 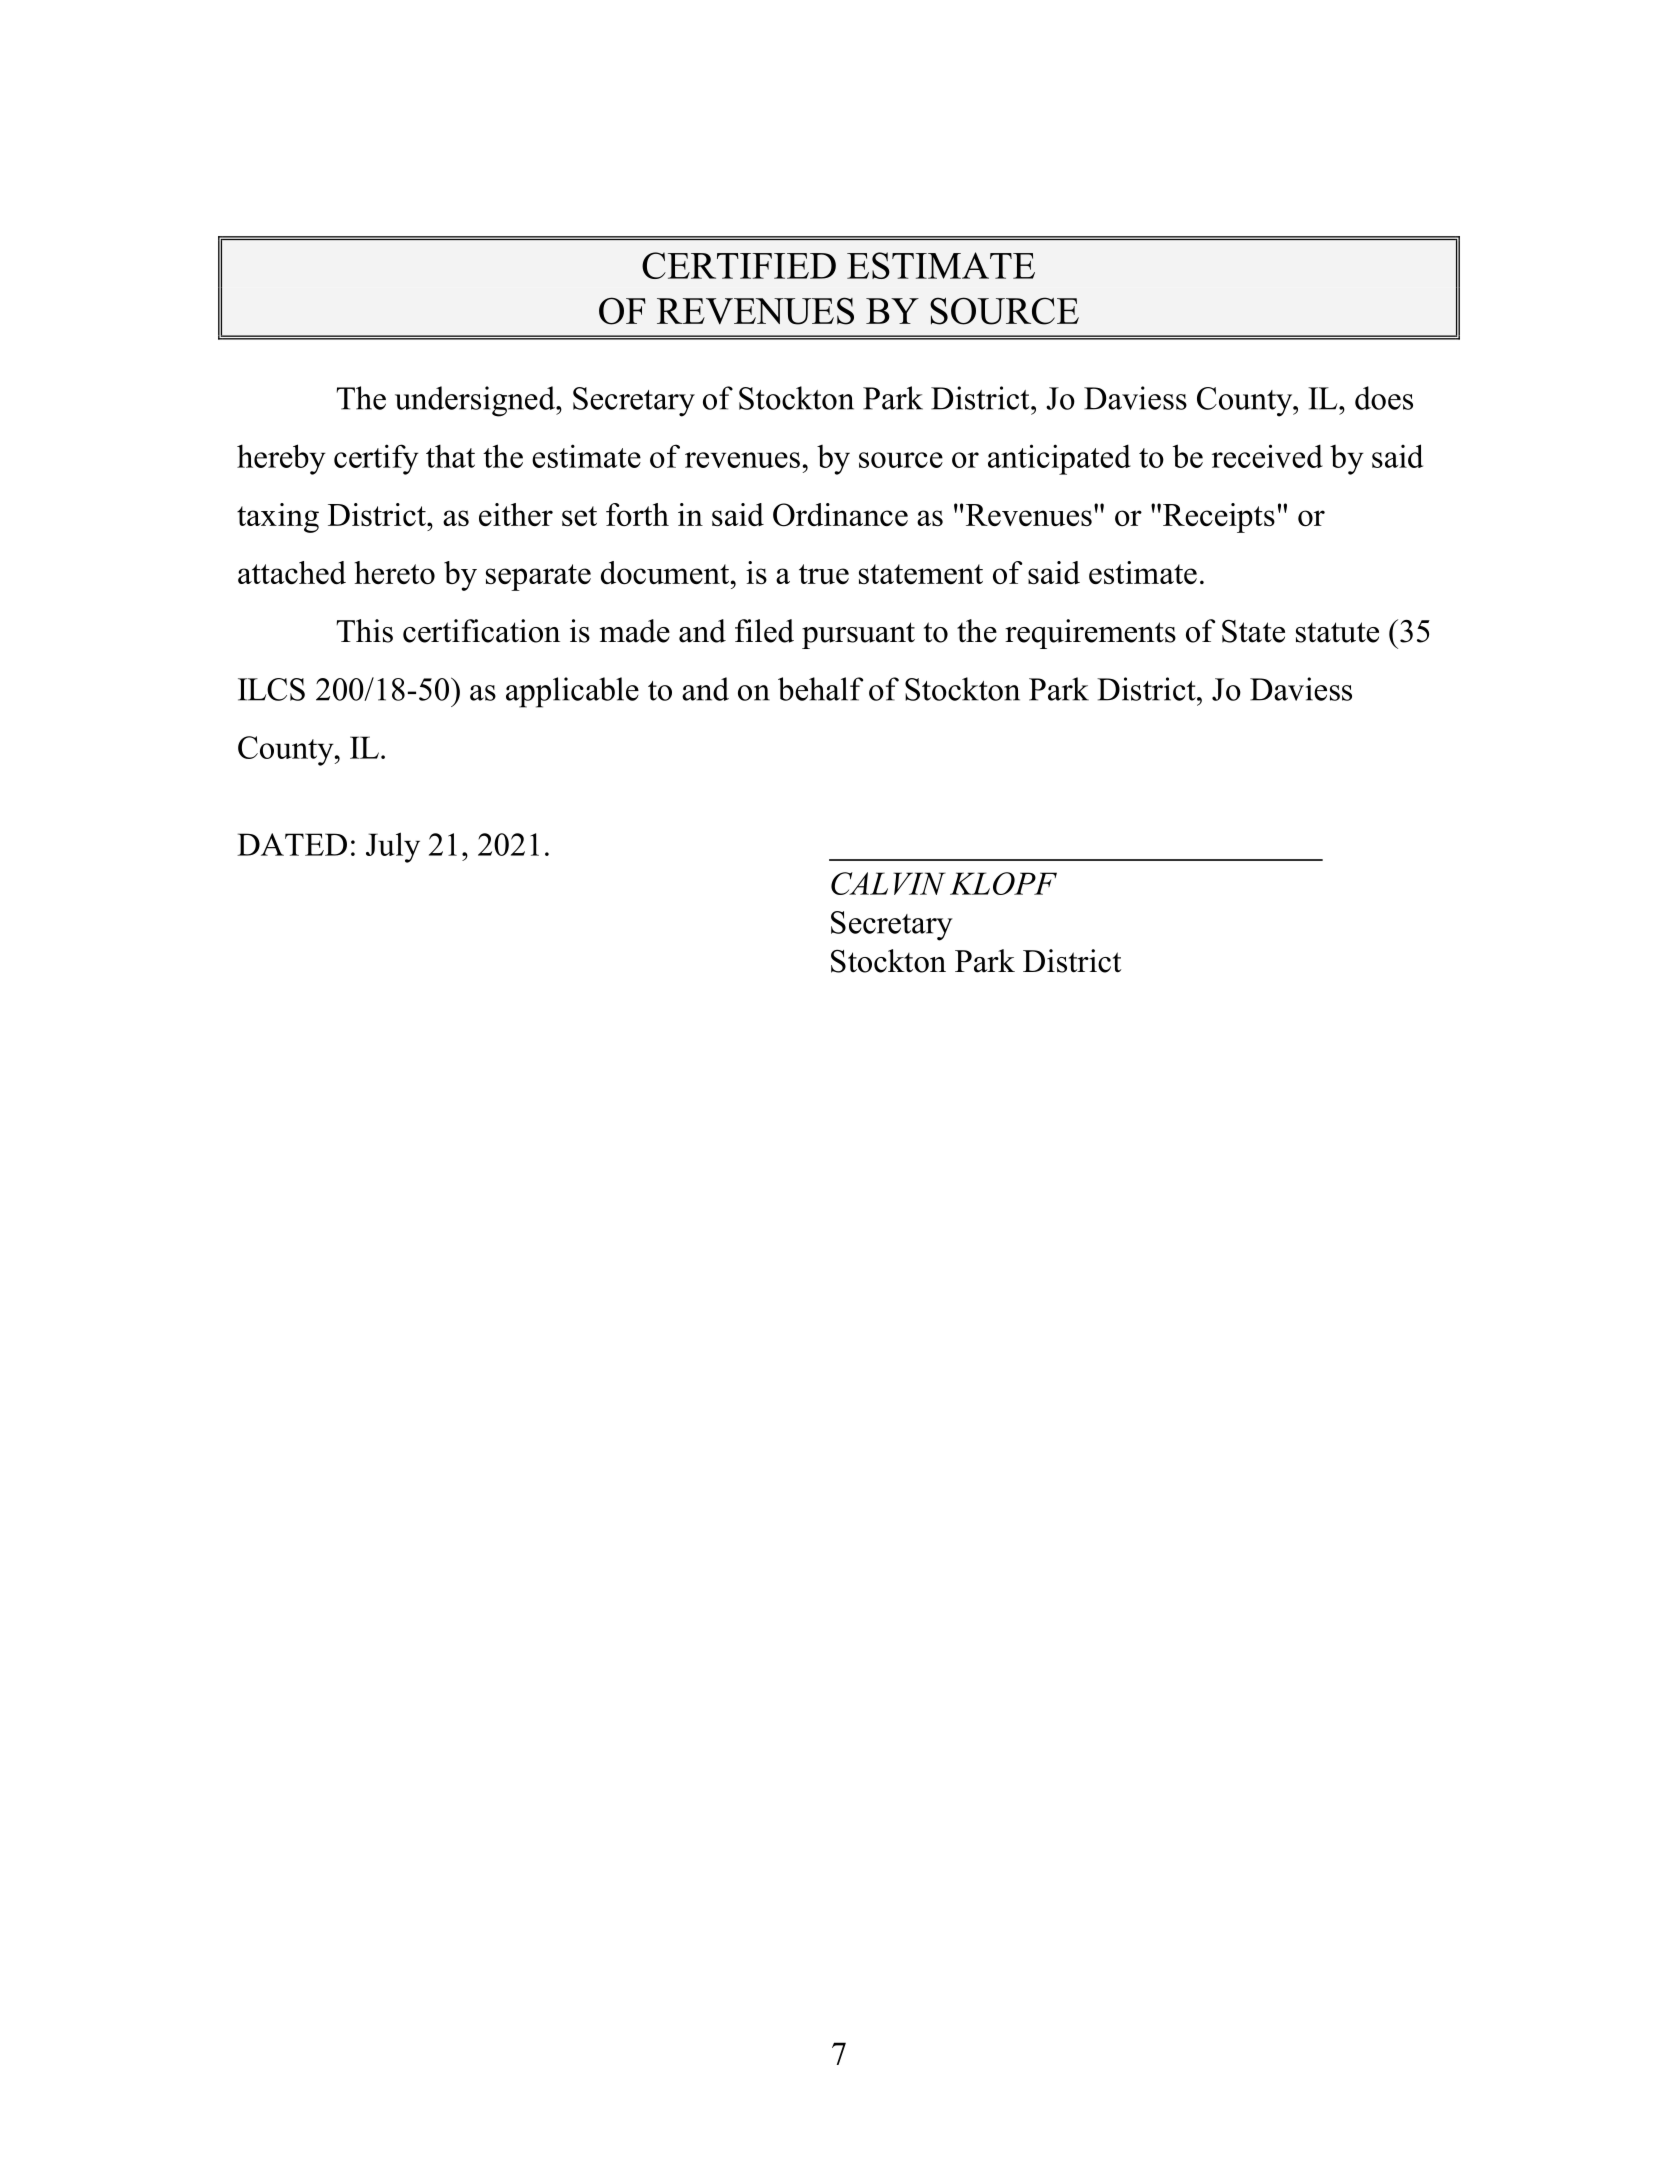 I want to click on statute, so click(x=1337, y=632).
